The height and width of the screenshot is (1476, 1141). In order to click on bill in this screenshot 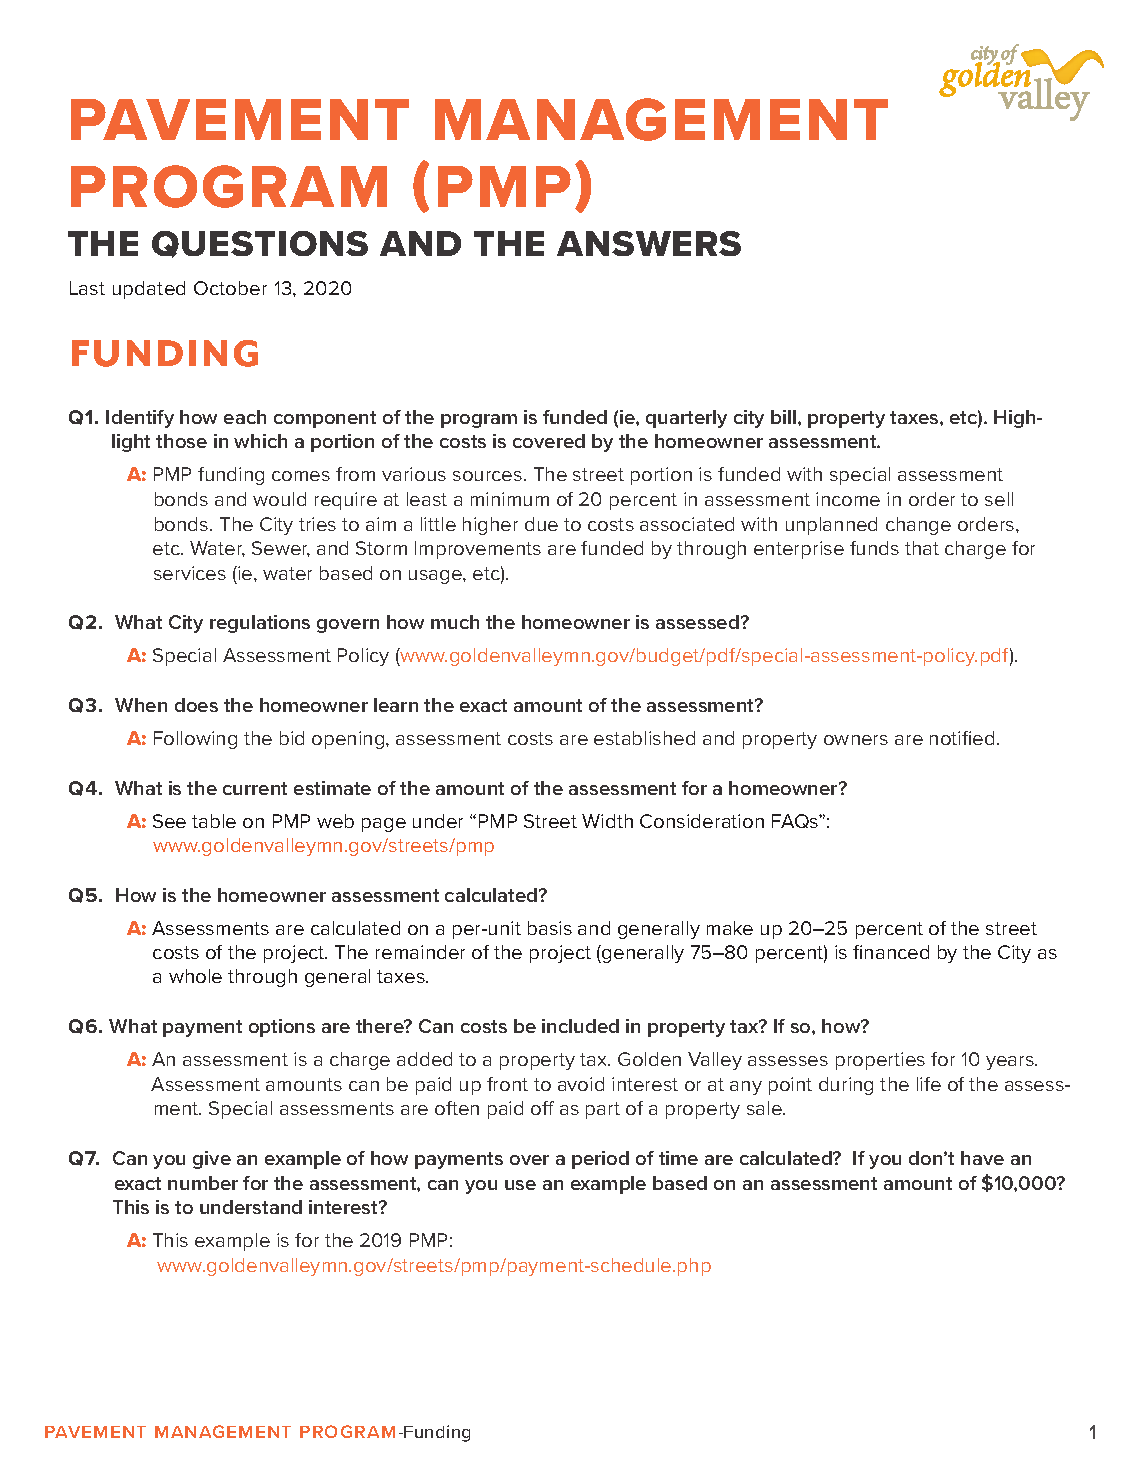, I will do `click(783, 417)`.
